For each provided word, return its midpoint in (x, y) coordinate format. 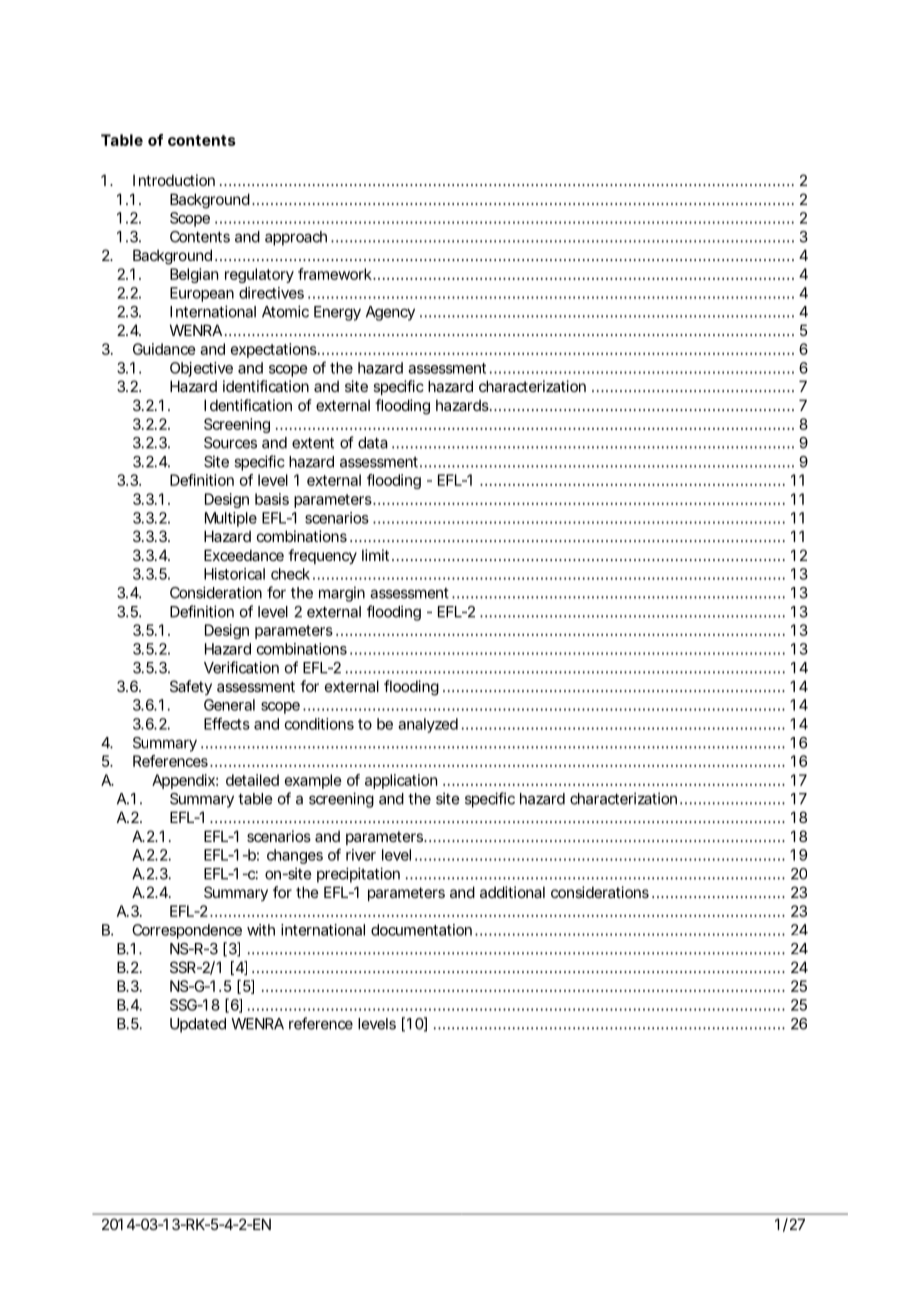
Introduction (174, 180)
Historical (234, 574)
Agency (390, 313)
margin (342, 594)
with (261, 930)
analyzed (428, 725)
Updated (198, 1025)
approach (296, 238)
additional (512, 892)
